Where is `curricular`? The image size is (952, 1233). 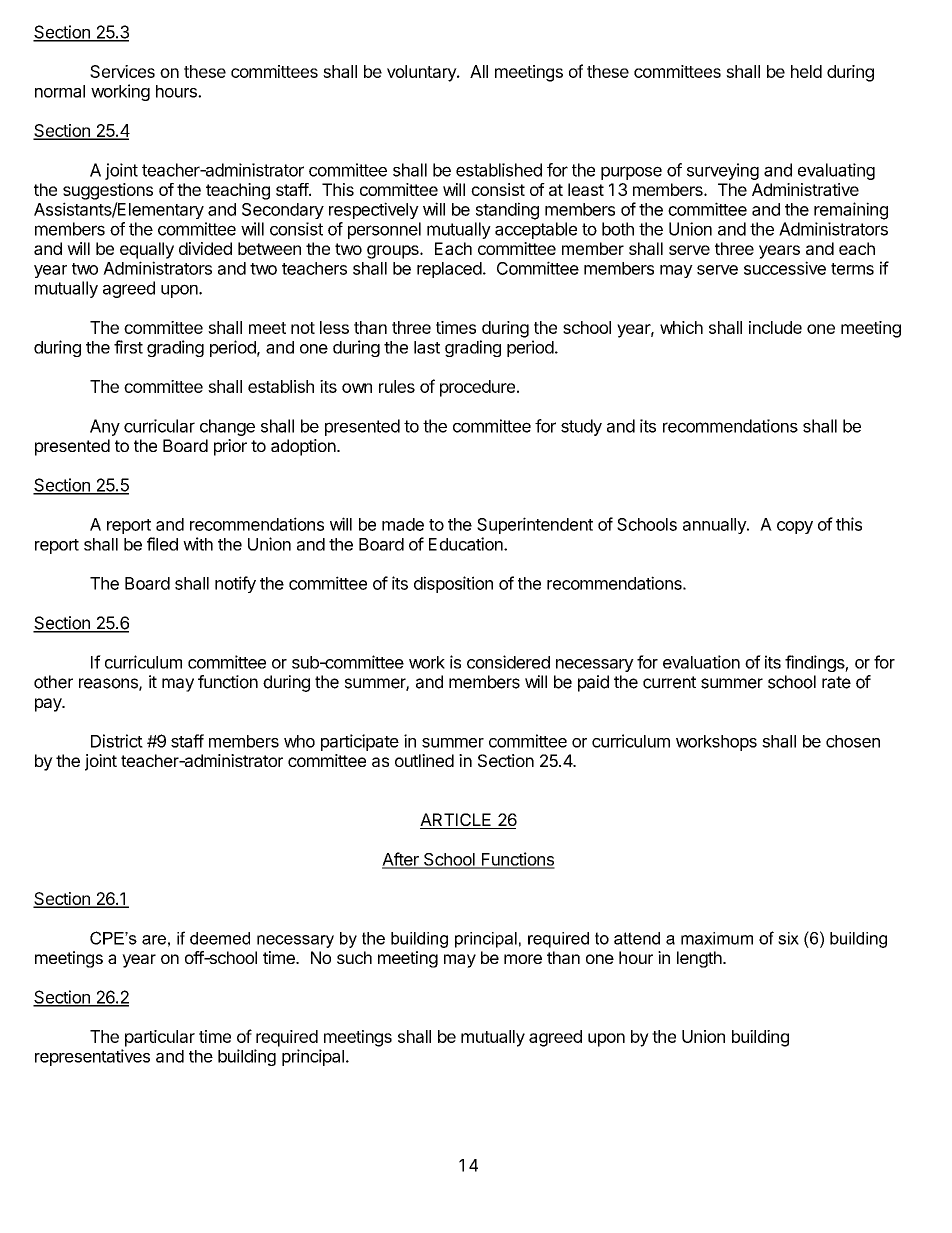
curricular is located at coordinates (159, 426).
